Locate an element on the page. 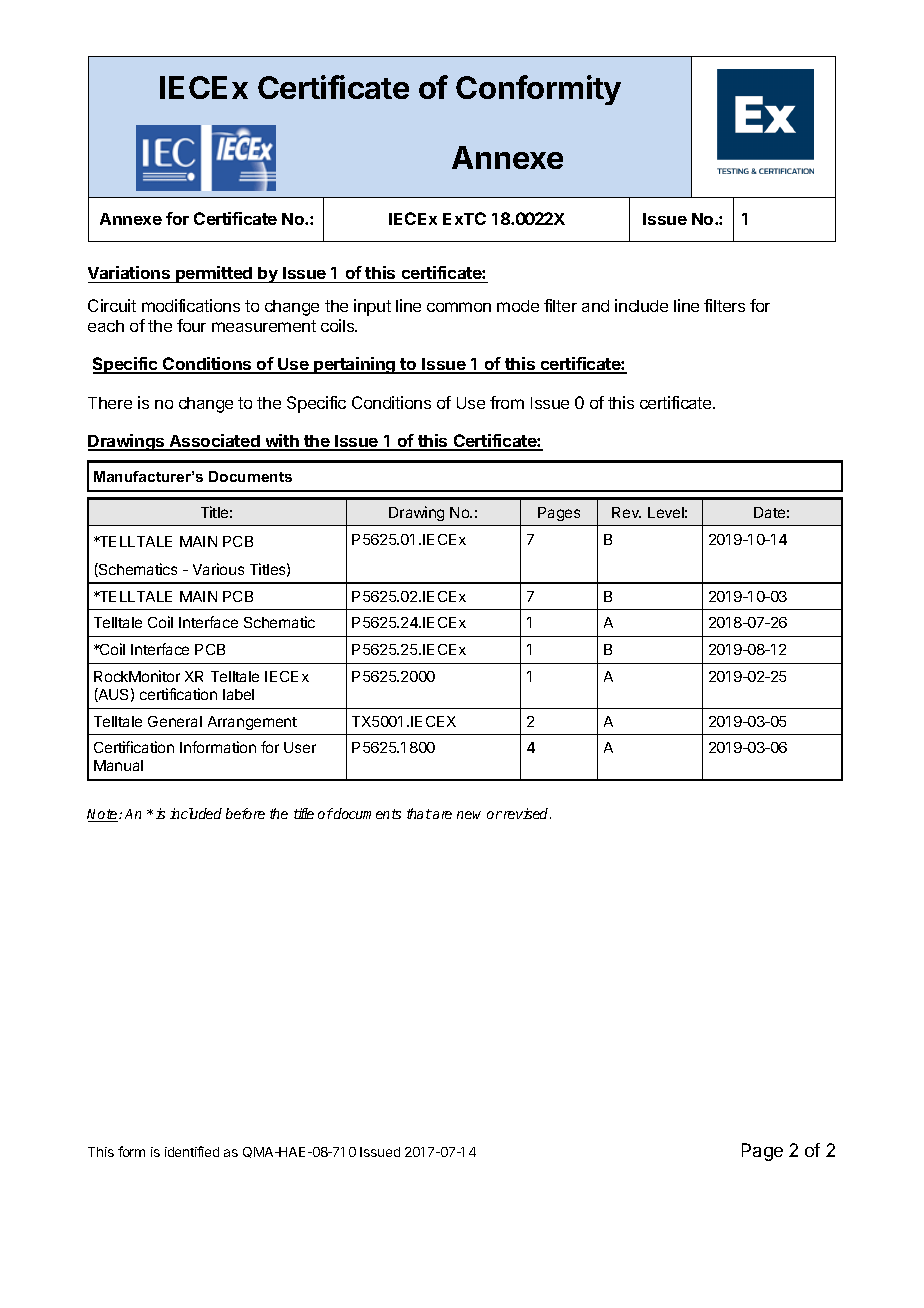 Image resolution: width=924 pixels, height=1308 pixels. identified is located at coordinates (192, 1151).
